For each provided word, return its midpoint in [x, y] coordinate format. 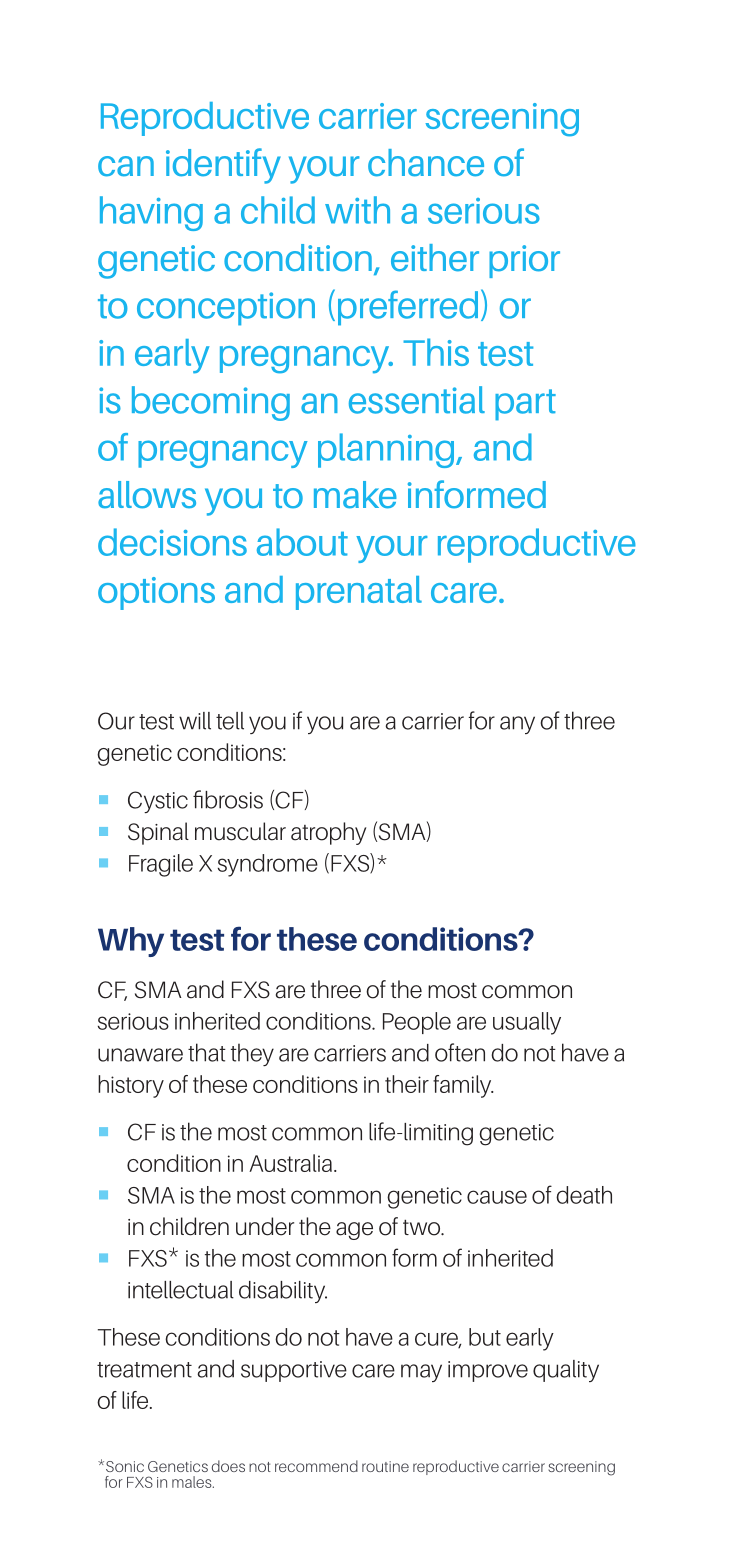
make [355, 495]
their [407, 1084]
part [525, 405]
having [151, 213]
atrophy [328, 833]
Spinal [158, 833]
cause [497, 1197]
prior [524, 261]
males [193, 1482]
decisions [172, 542]
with [357, 210]
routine [385, 1466]
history [131, 1086]
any [517, 725]
